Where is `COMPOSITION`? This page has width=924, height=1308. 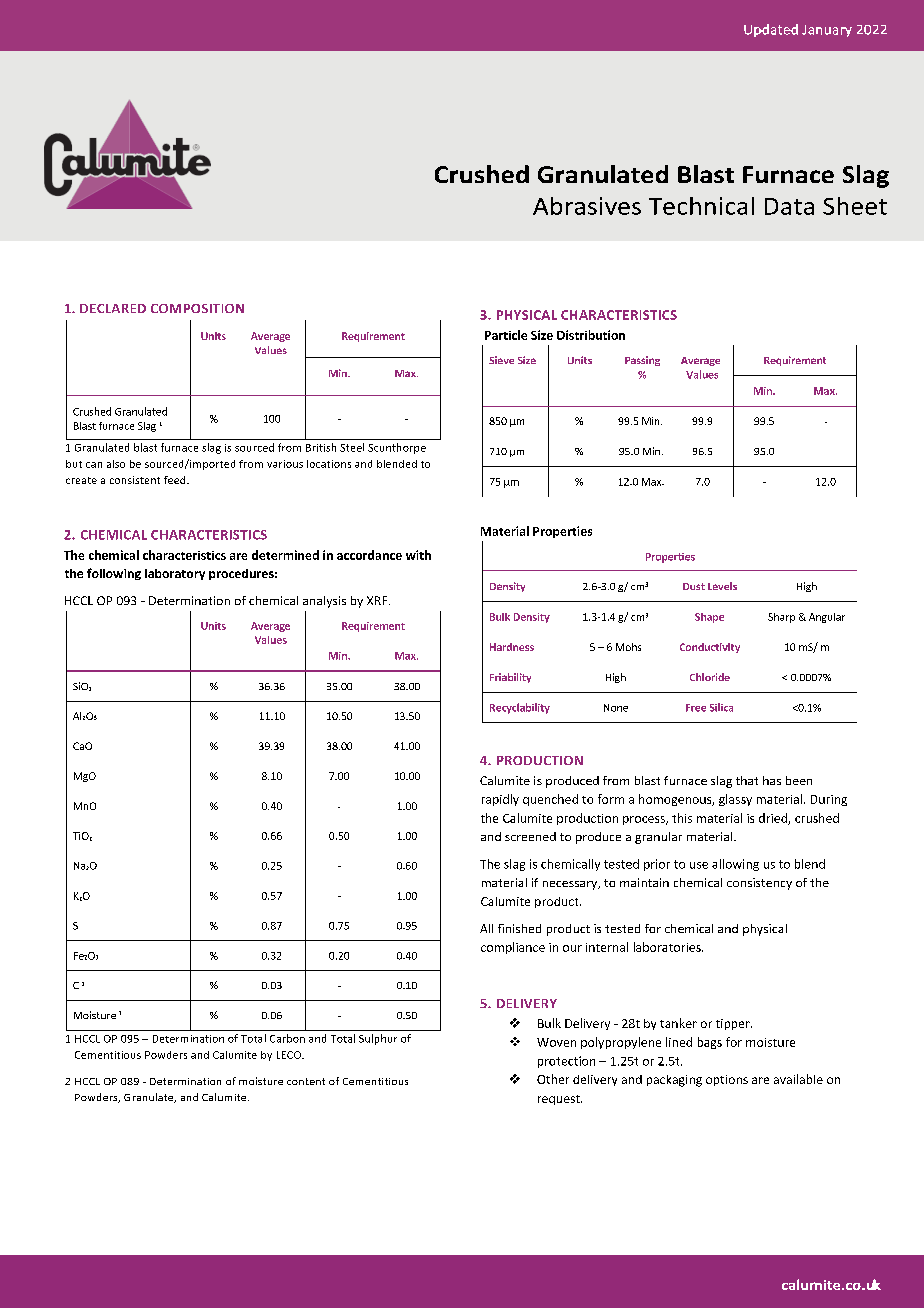 COMPOSITION is located at coordinates (197, 308).
